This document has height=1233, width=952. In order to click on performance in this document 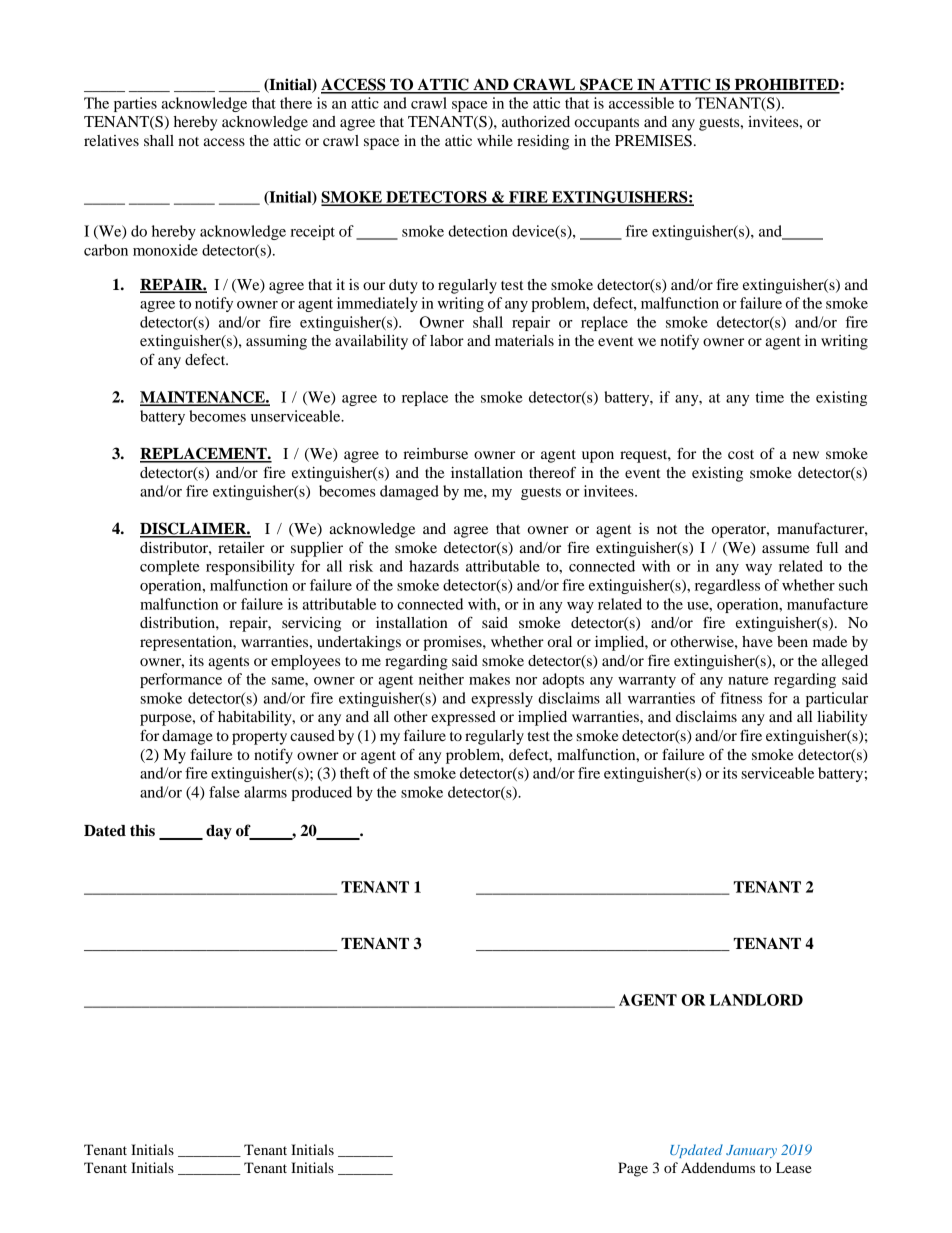, I will do `click(181, 680)`.
